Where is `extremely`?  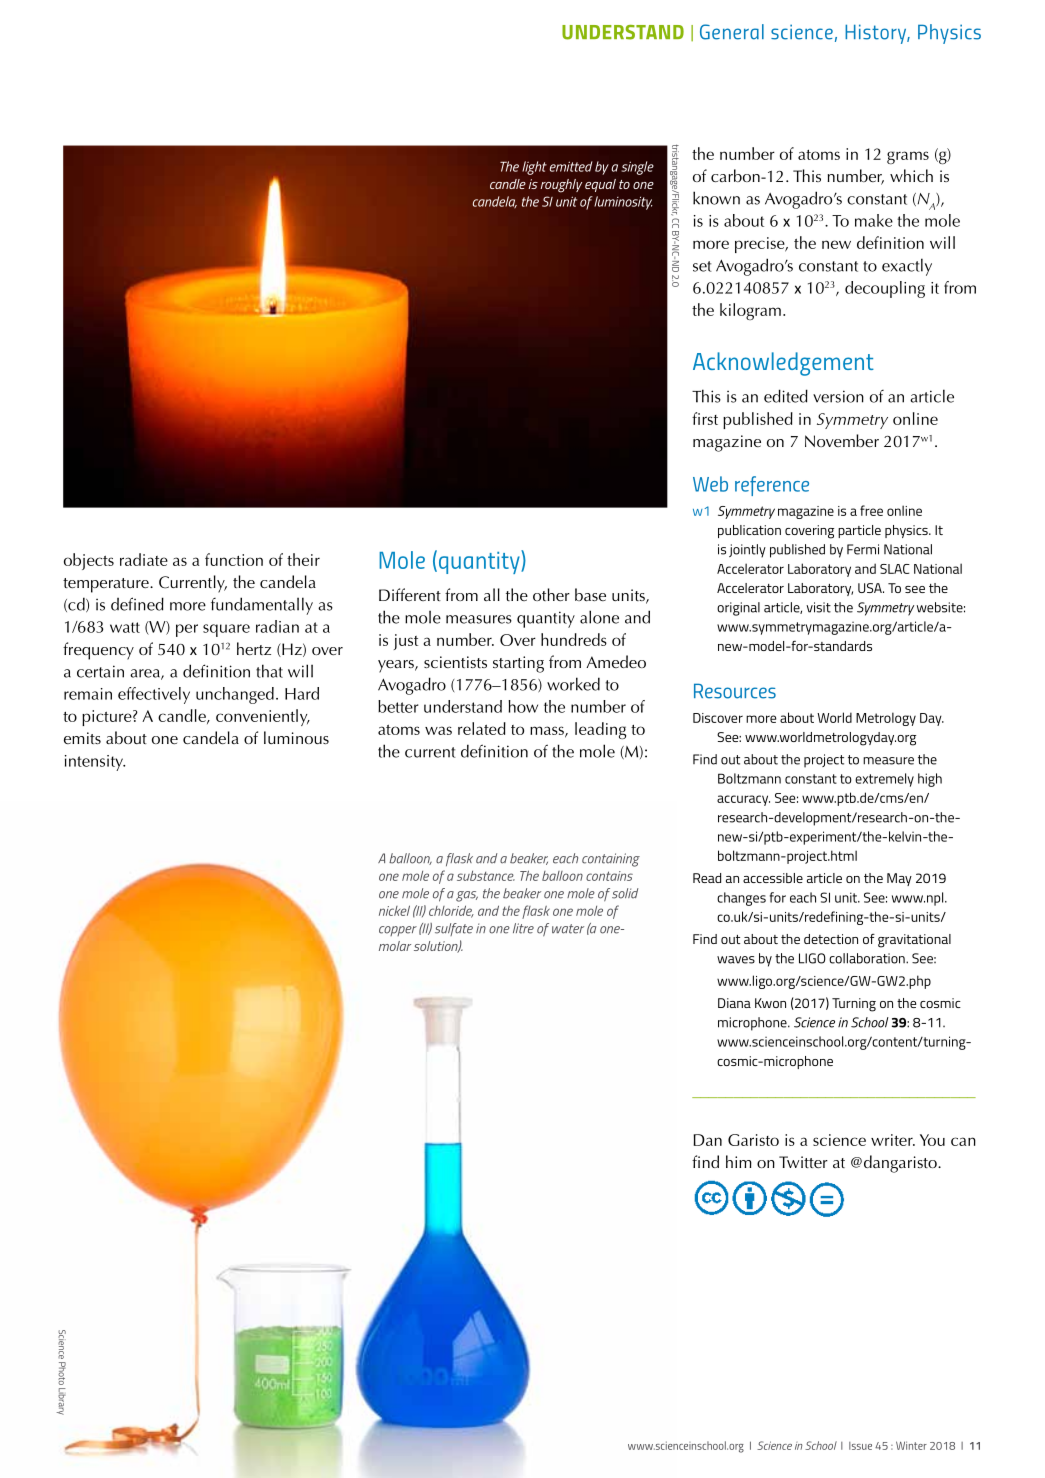 extremely is located at coordinates (884, 780).
